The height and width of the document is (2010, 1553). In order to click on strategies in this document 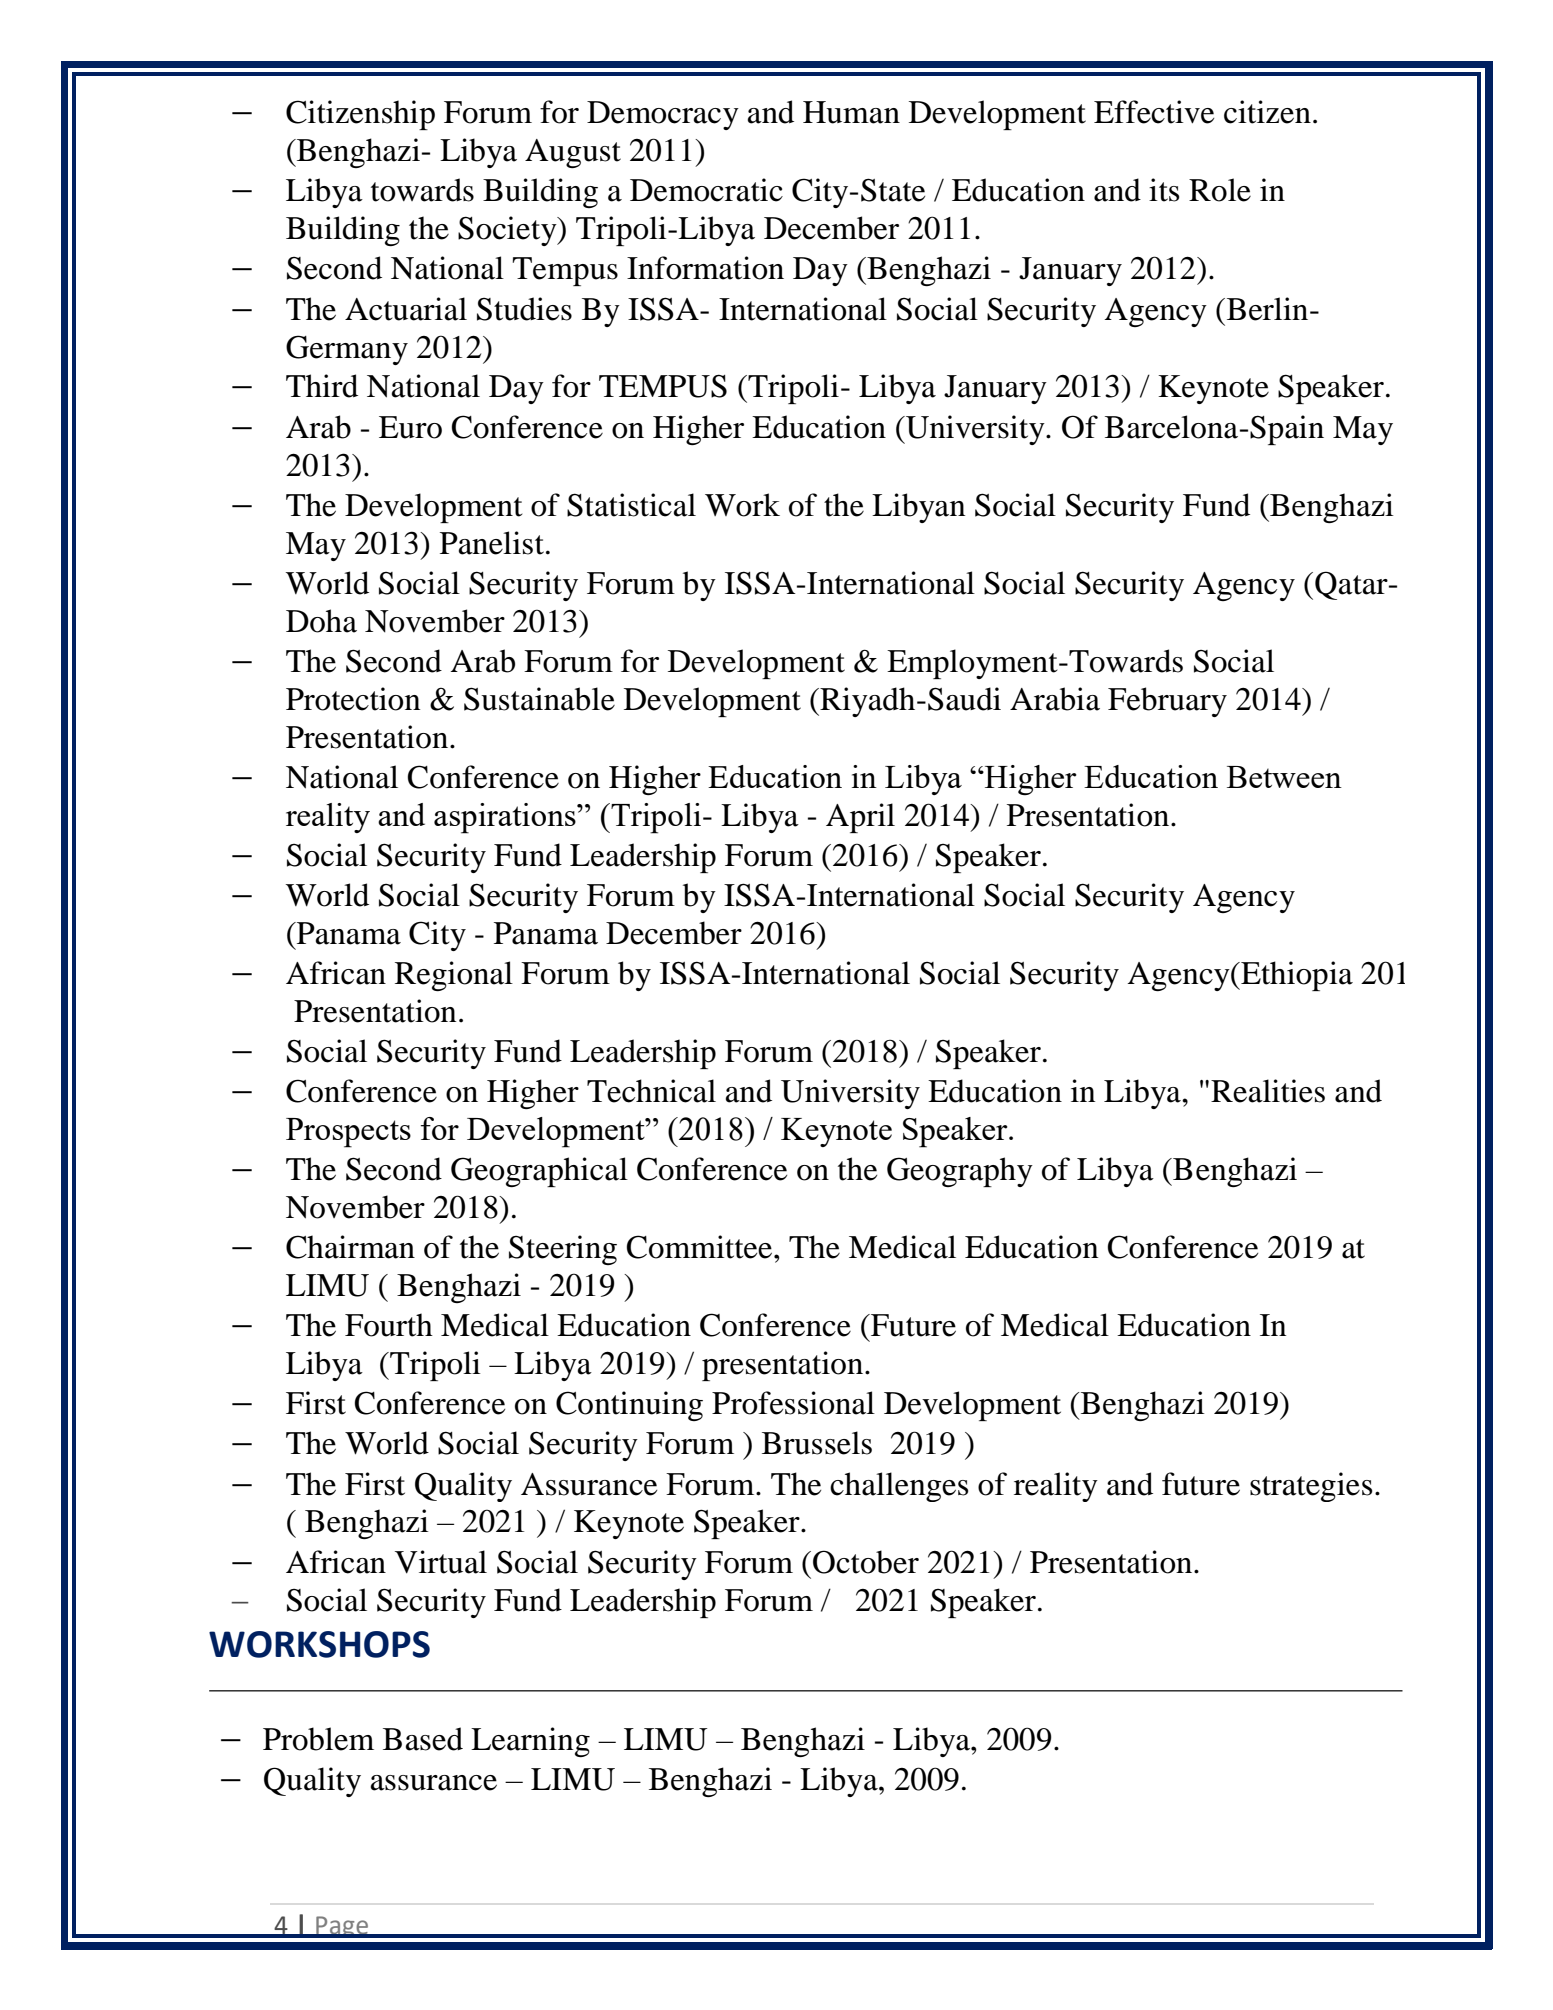, I will do `click(1311, 1487)`.
